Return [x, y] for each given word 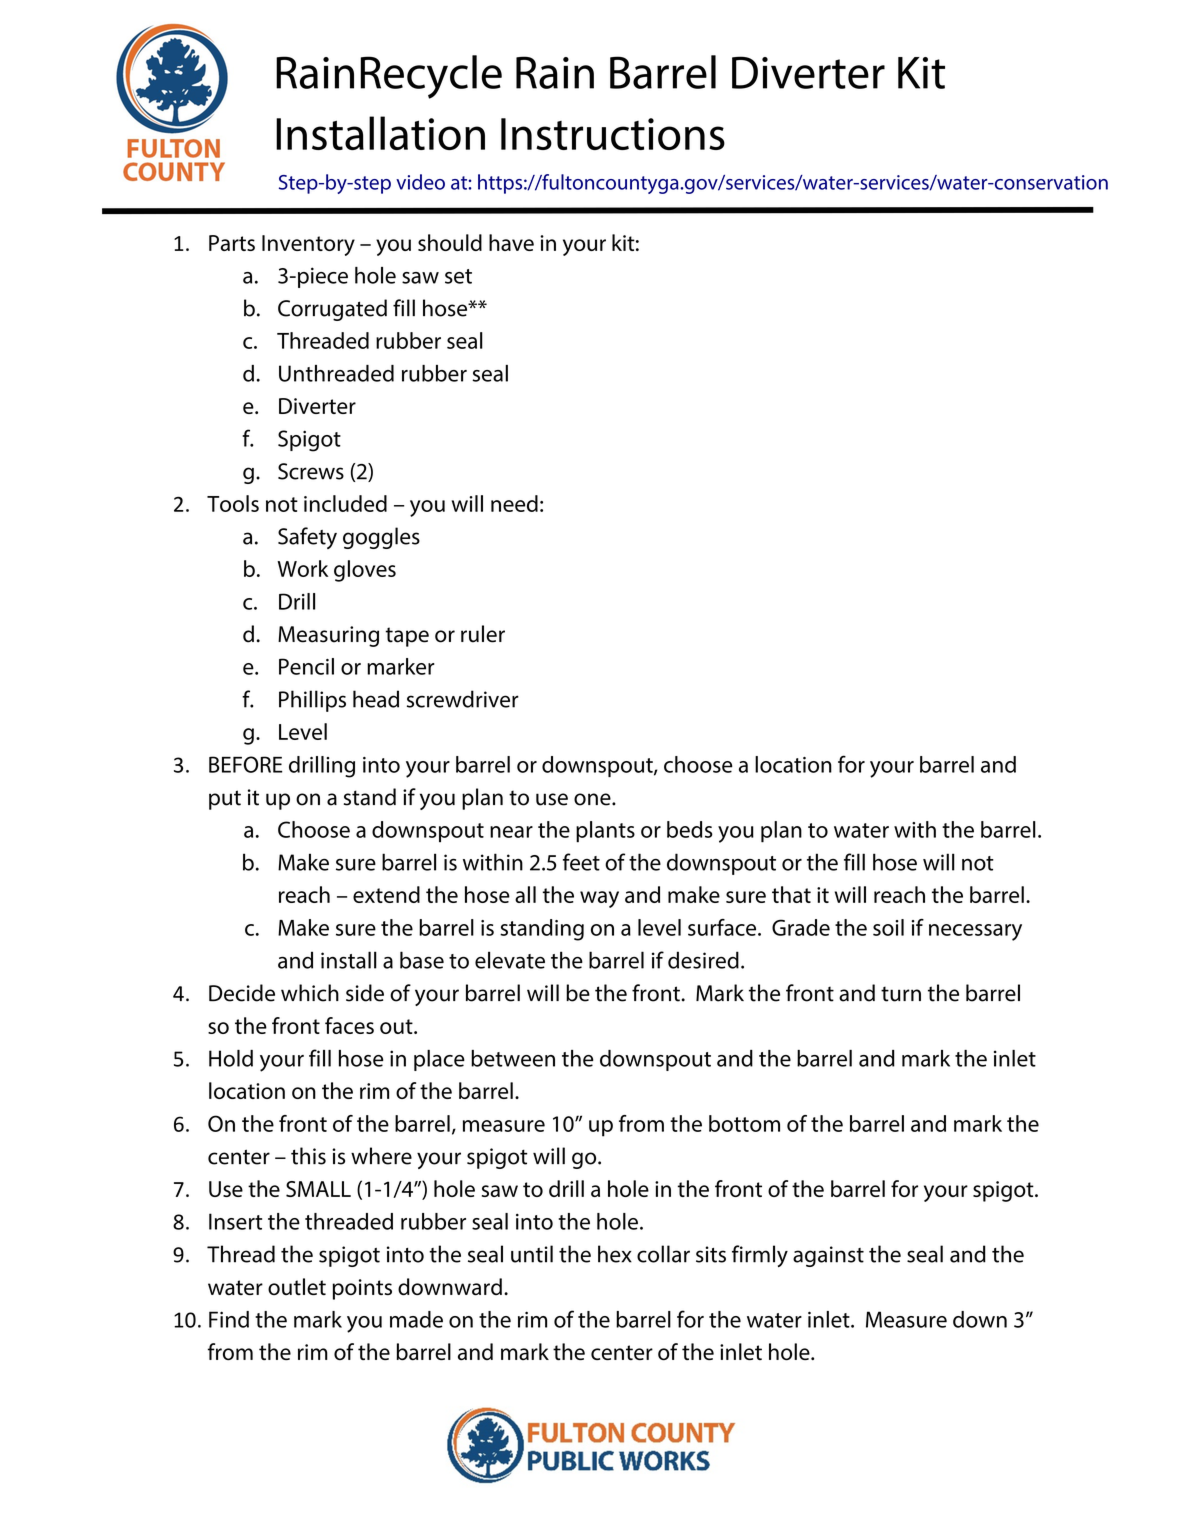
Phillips [312, 701]
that [791, 894]
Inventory [308, 245]
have [511, 242]
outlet [297, 1286]
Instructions [613, 134]
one [593, 799]
